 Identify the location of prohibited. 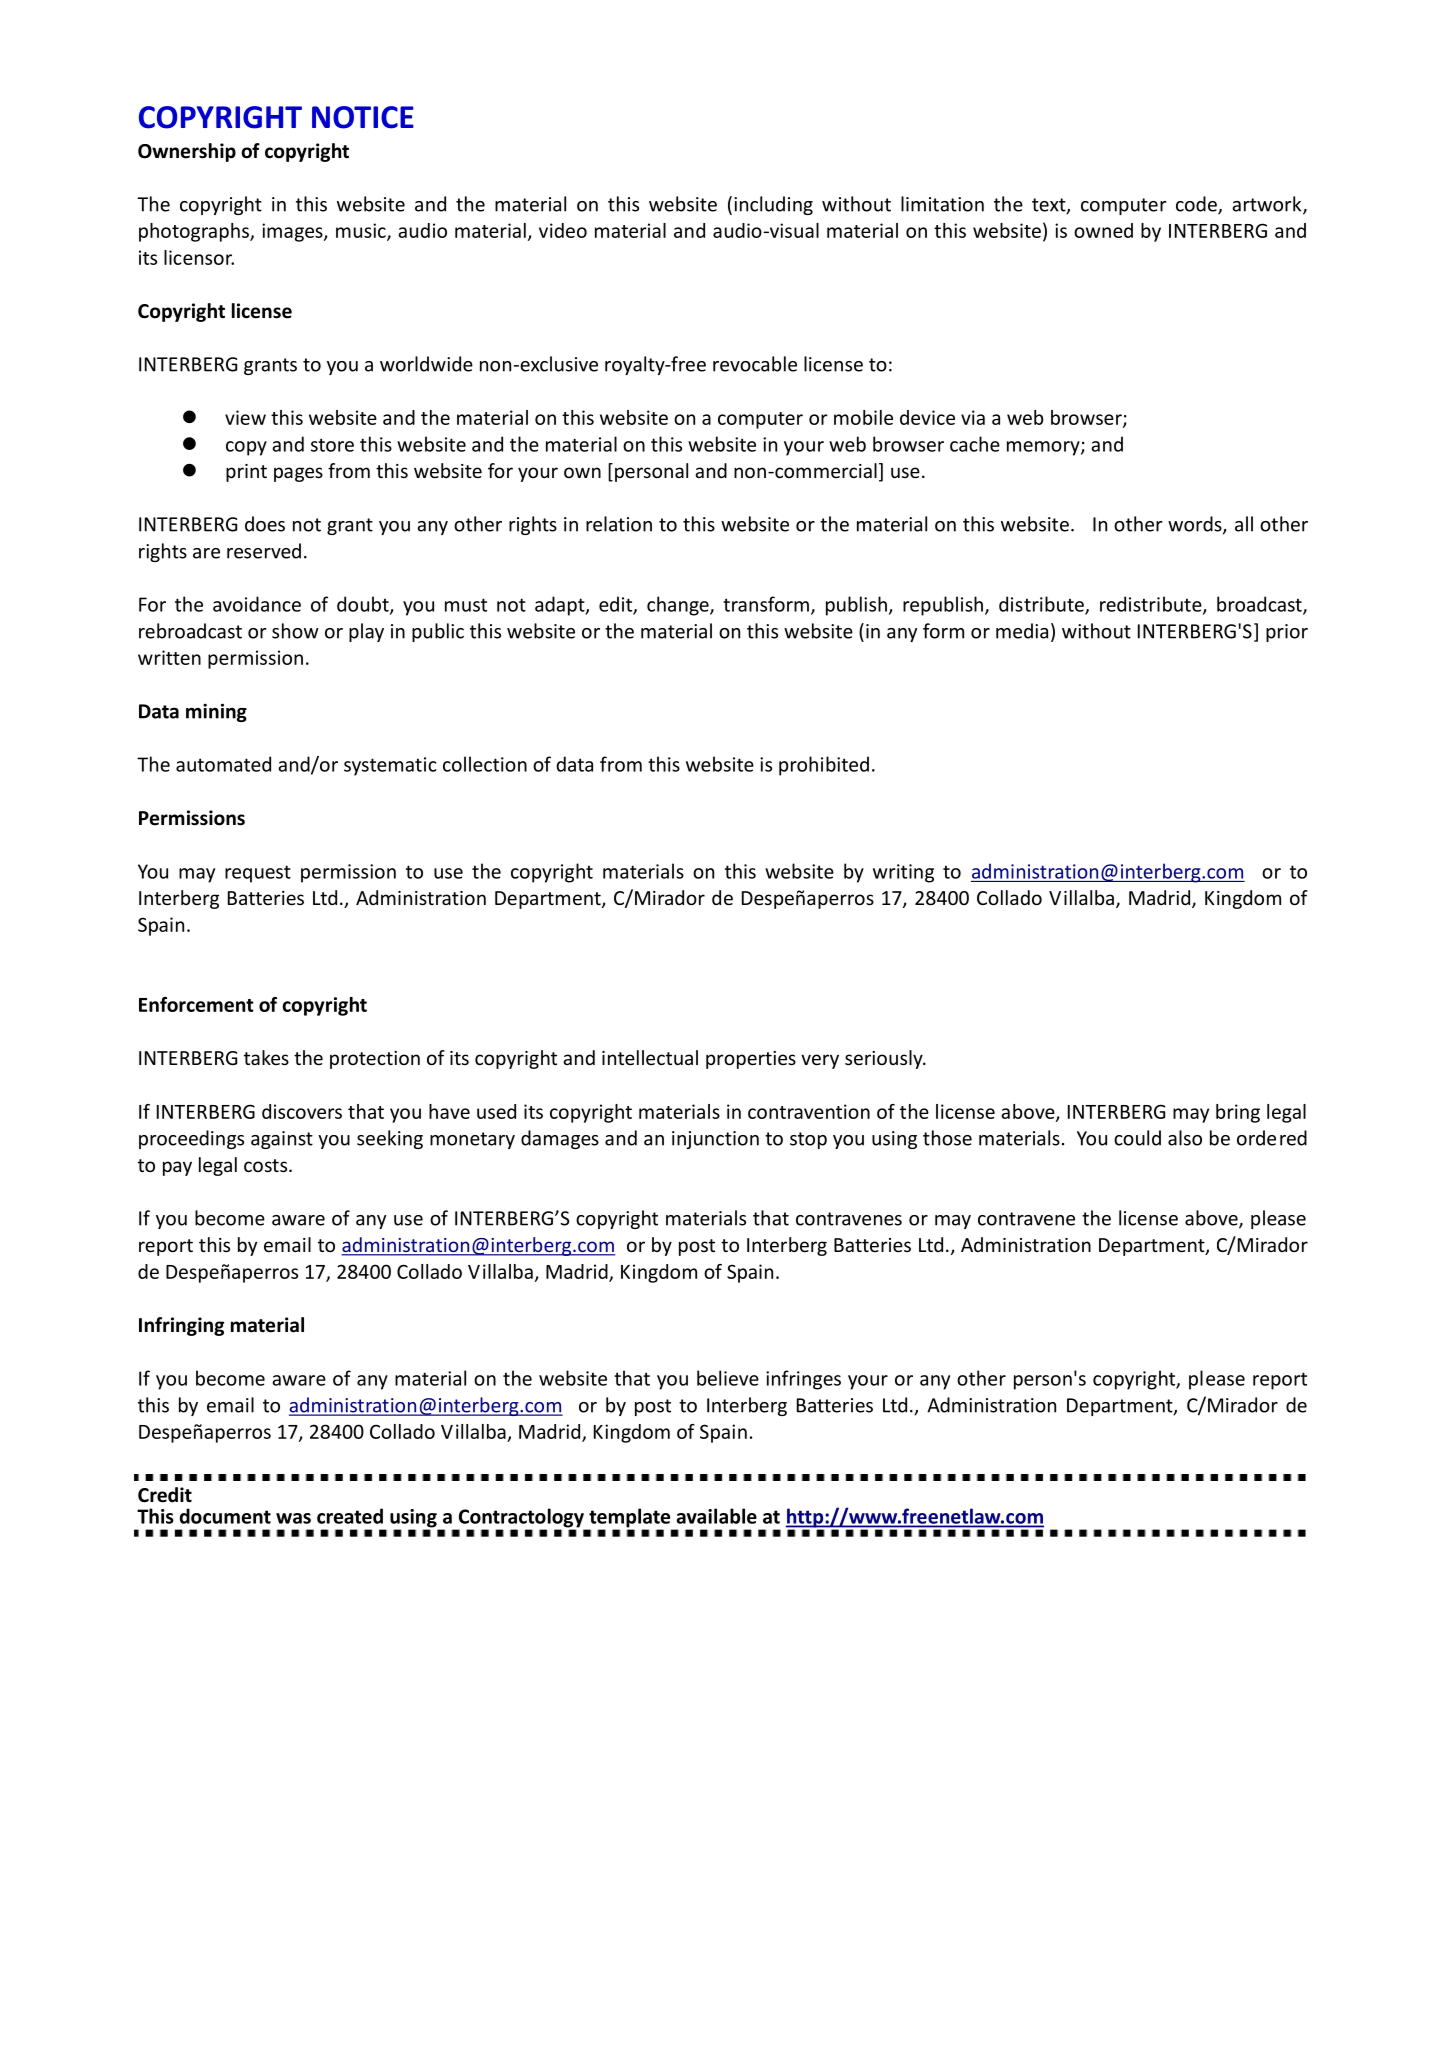
(824, 766).
